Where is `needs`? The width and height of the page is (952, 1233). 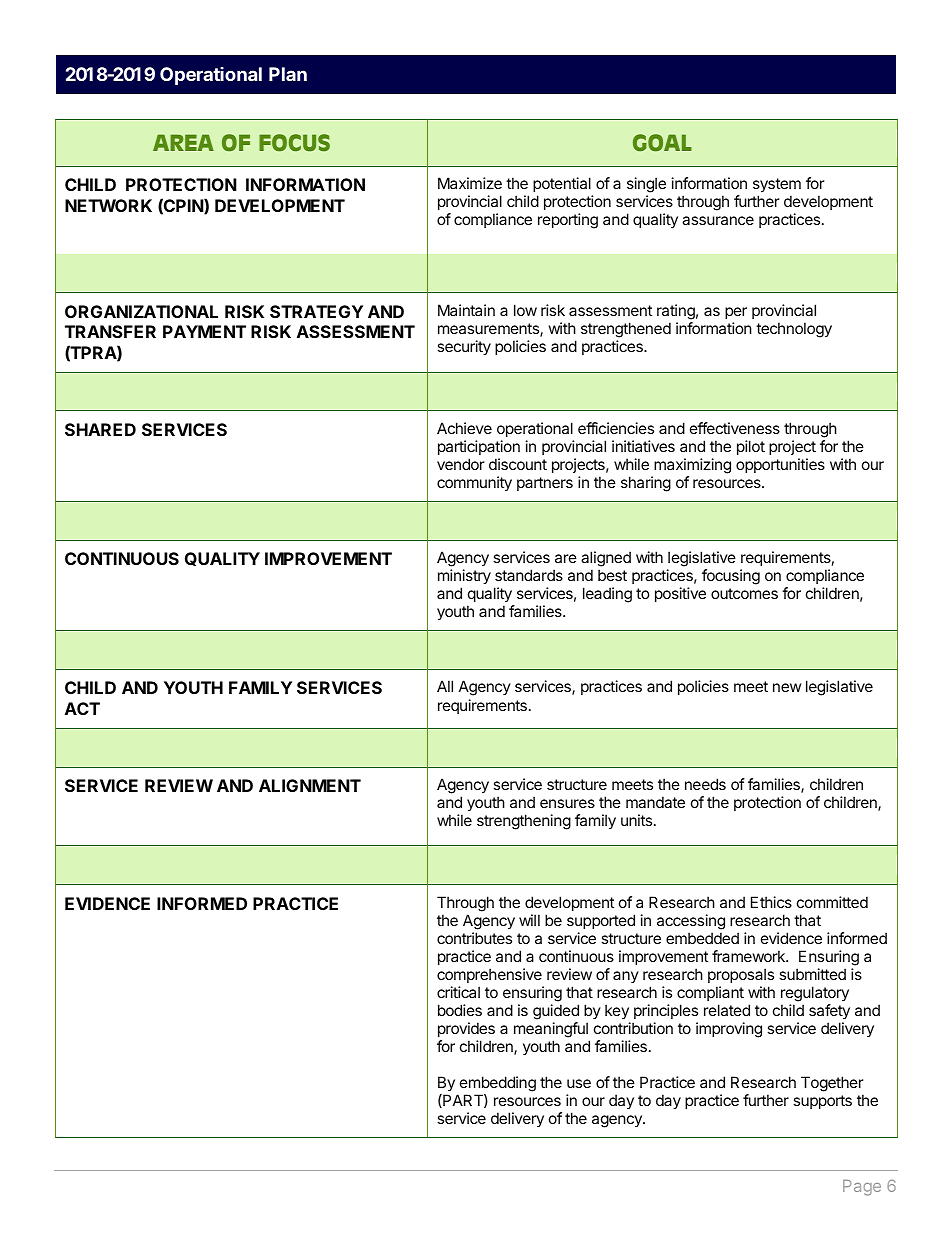 needs is located at coordinates (705, 784).
